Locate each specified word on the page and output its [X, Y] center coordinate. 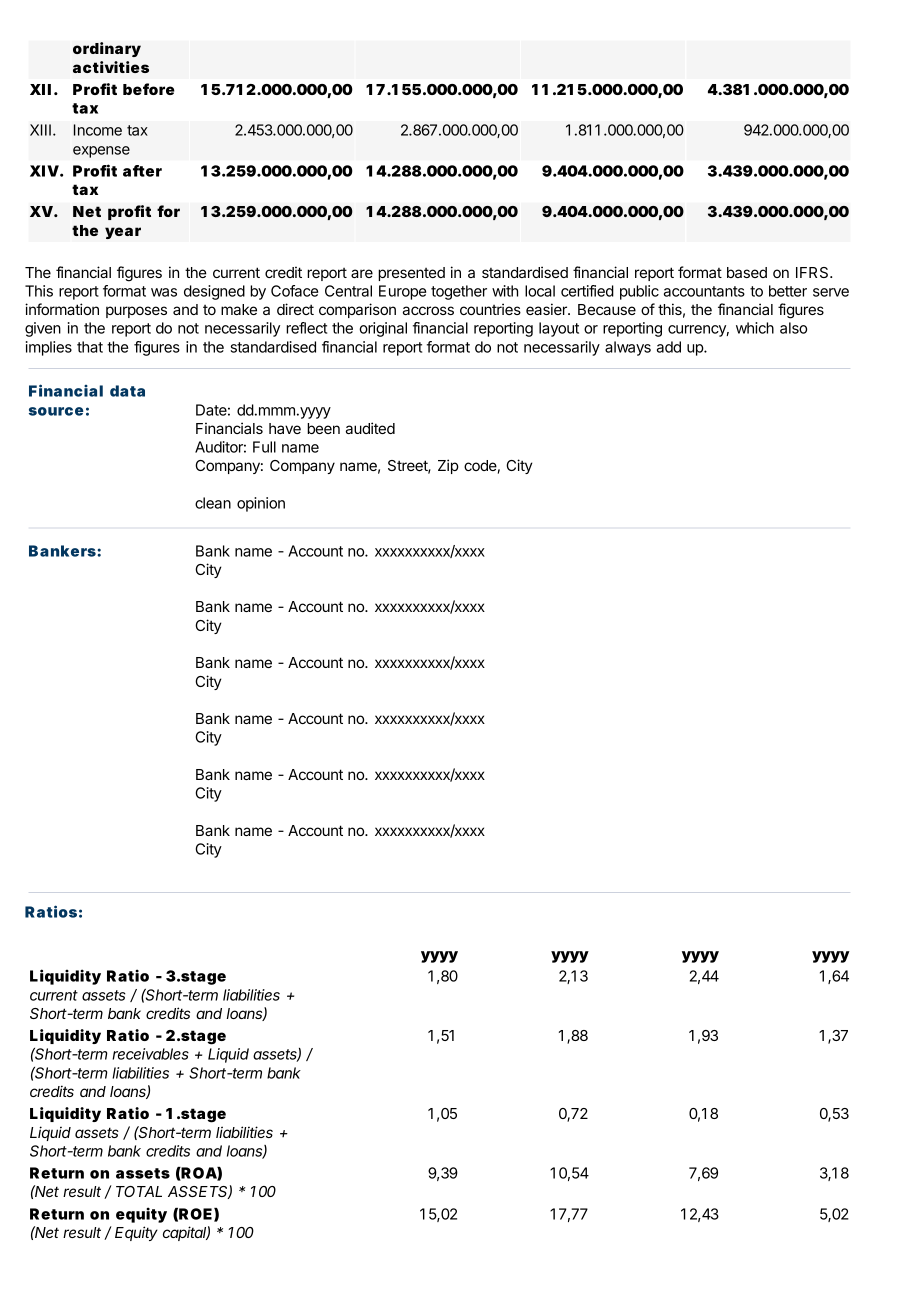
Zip [448, 466]
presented [411, 274]
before [149, 89]
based [747, 272]
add [669, 347]
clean [213, 503]
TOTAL [139, 1191]
